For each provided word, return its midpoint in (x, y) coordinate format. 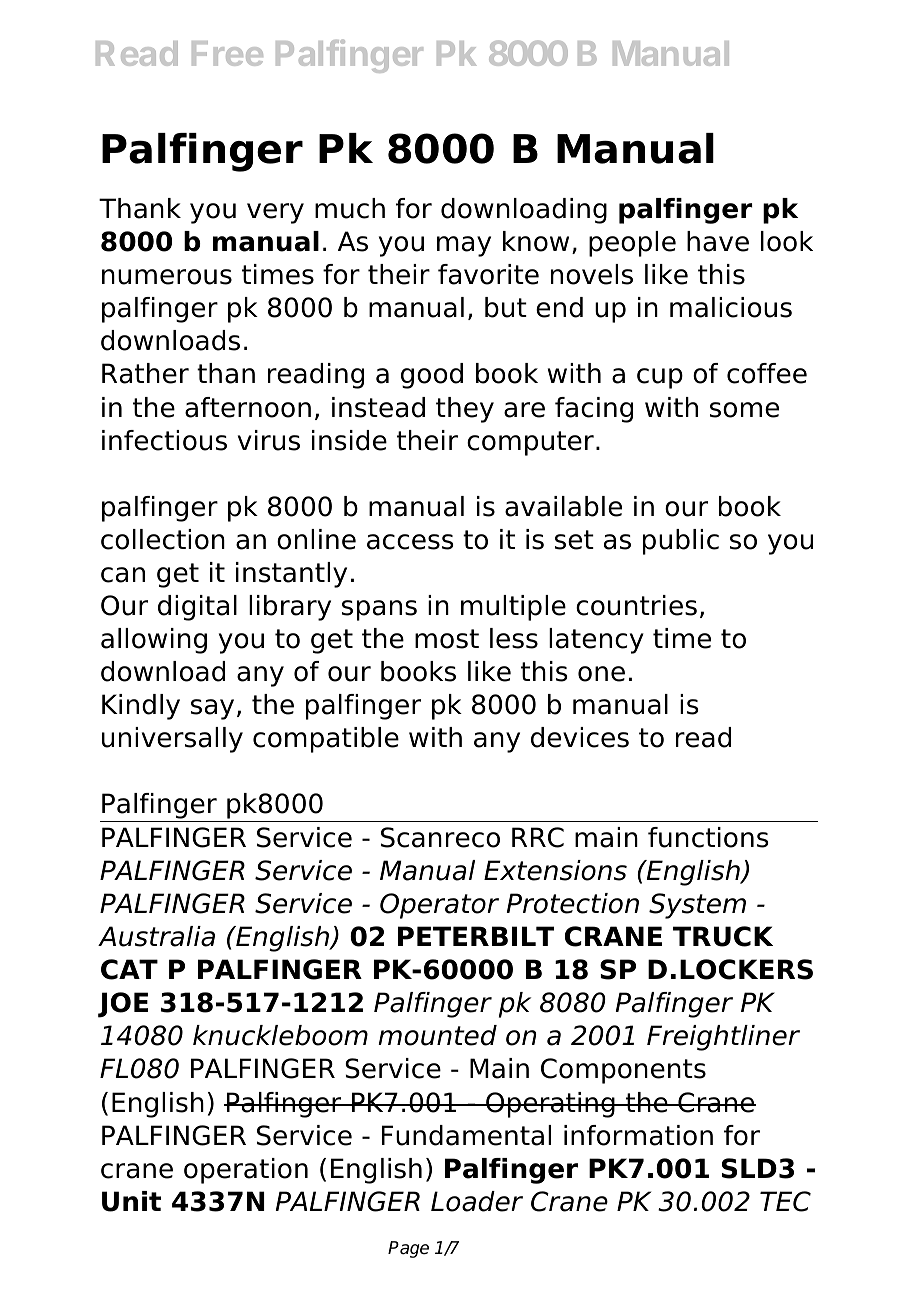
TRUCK (723, 936)
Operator (439, 906)
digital (197, 608)
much (350, 208)
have (718, 241)
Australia (156, 936)
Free (227, 53)
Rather (145, 373)
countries (636, 605)
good (432, 376)
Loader (477, 1201)
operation (246, 1171)
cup (660, 378)
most (447, 639)
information (638, 1135)
